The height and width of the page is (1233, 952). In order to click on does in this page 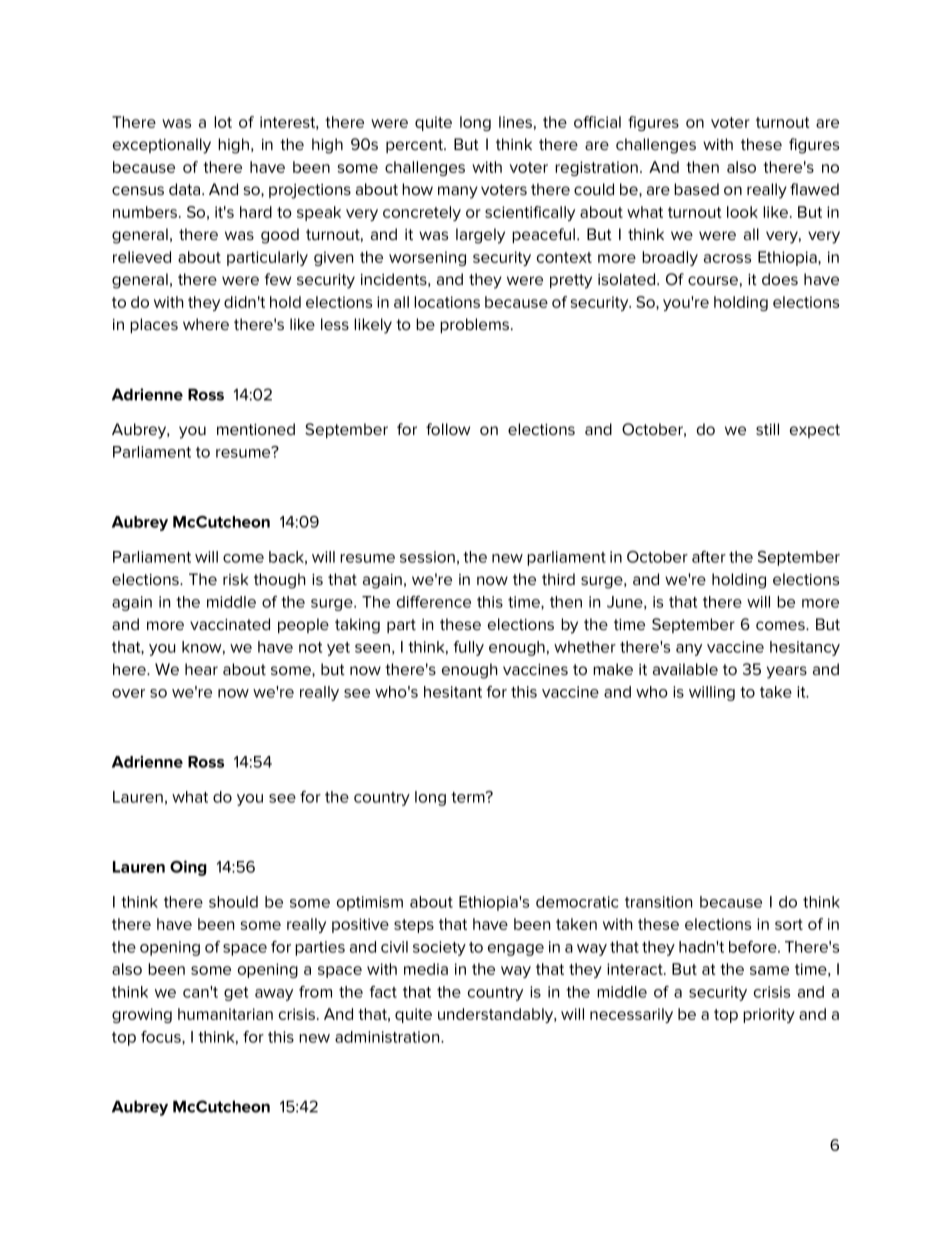, I will do `click(780, 279)`.
